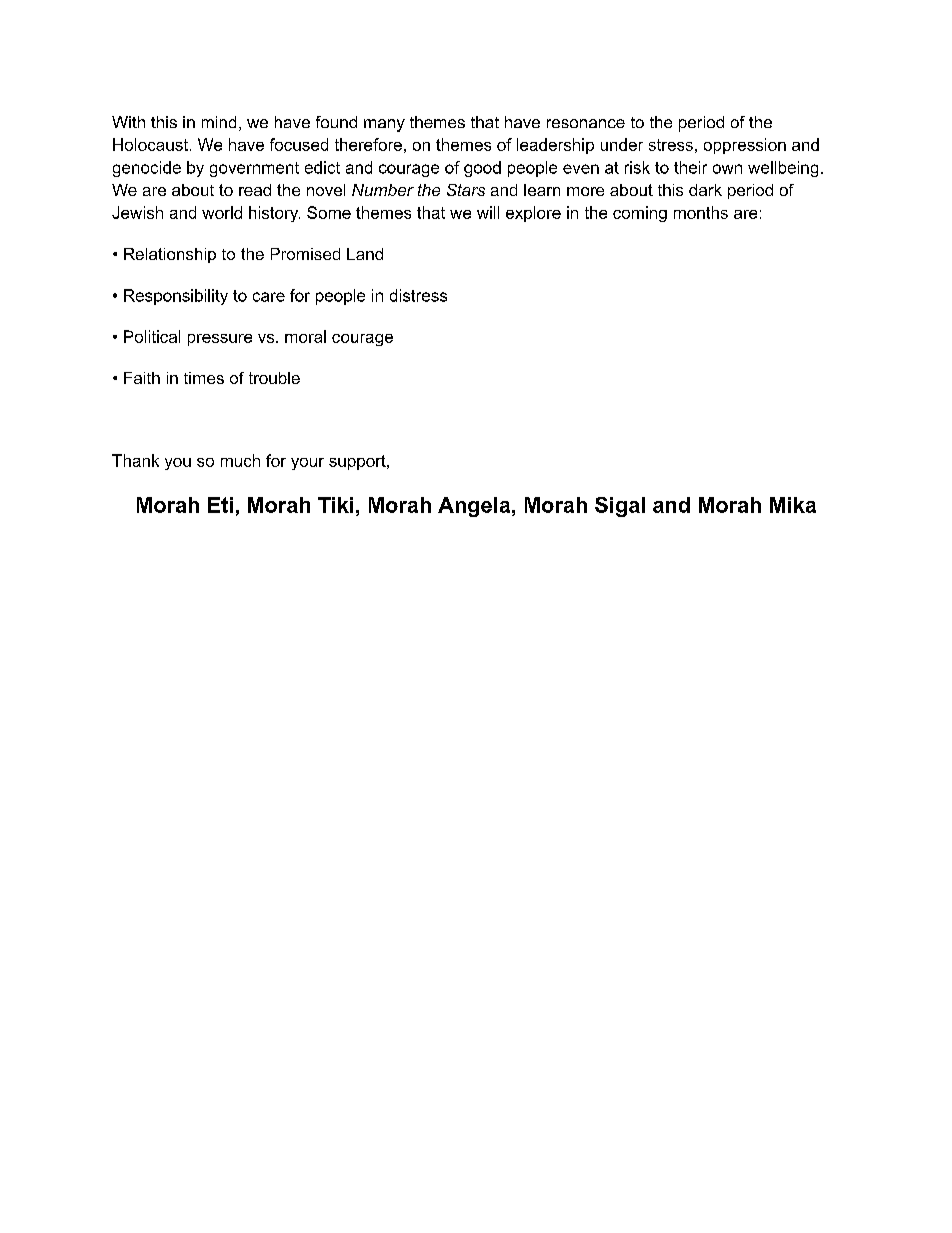 Image resolution: width=952 pixels, height=1233 pixels. Describe the element at coordinates (488, 212) in the image. I see `will` at that location.
